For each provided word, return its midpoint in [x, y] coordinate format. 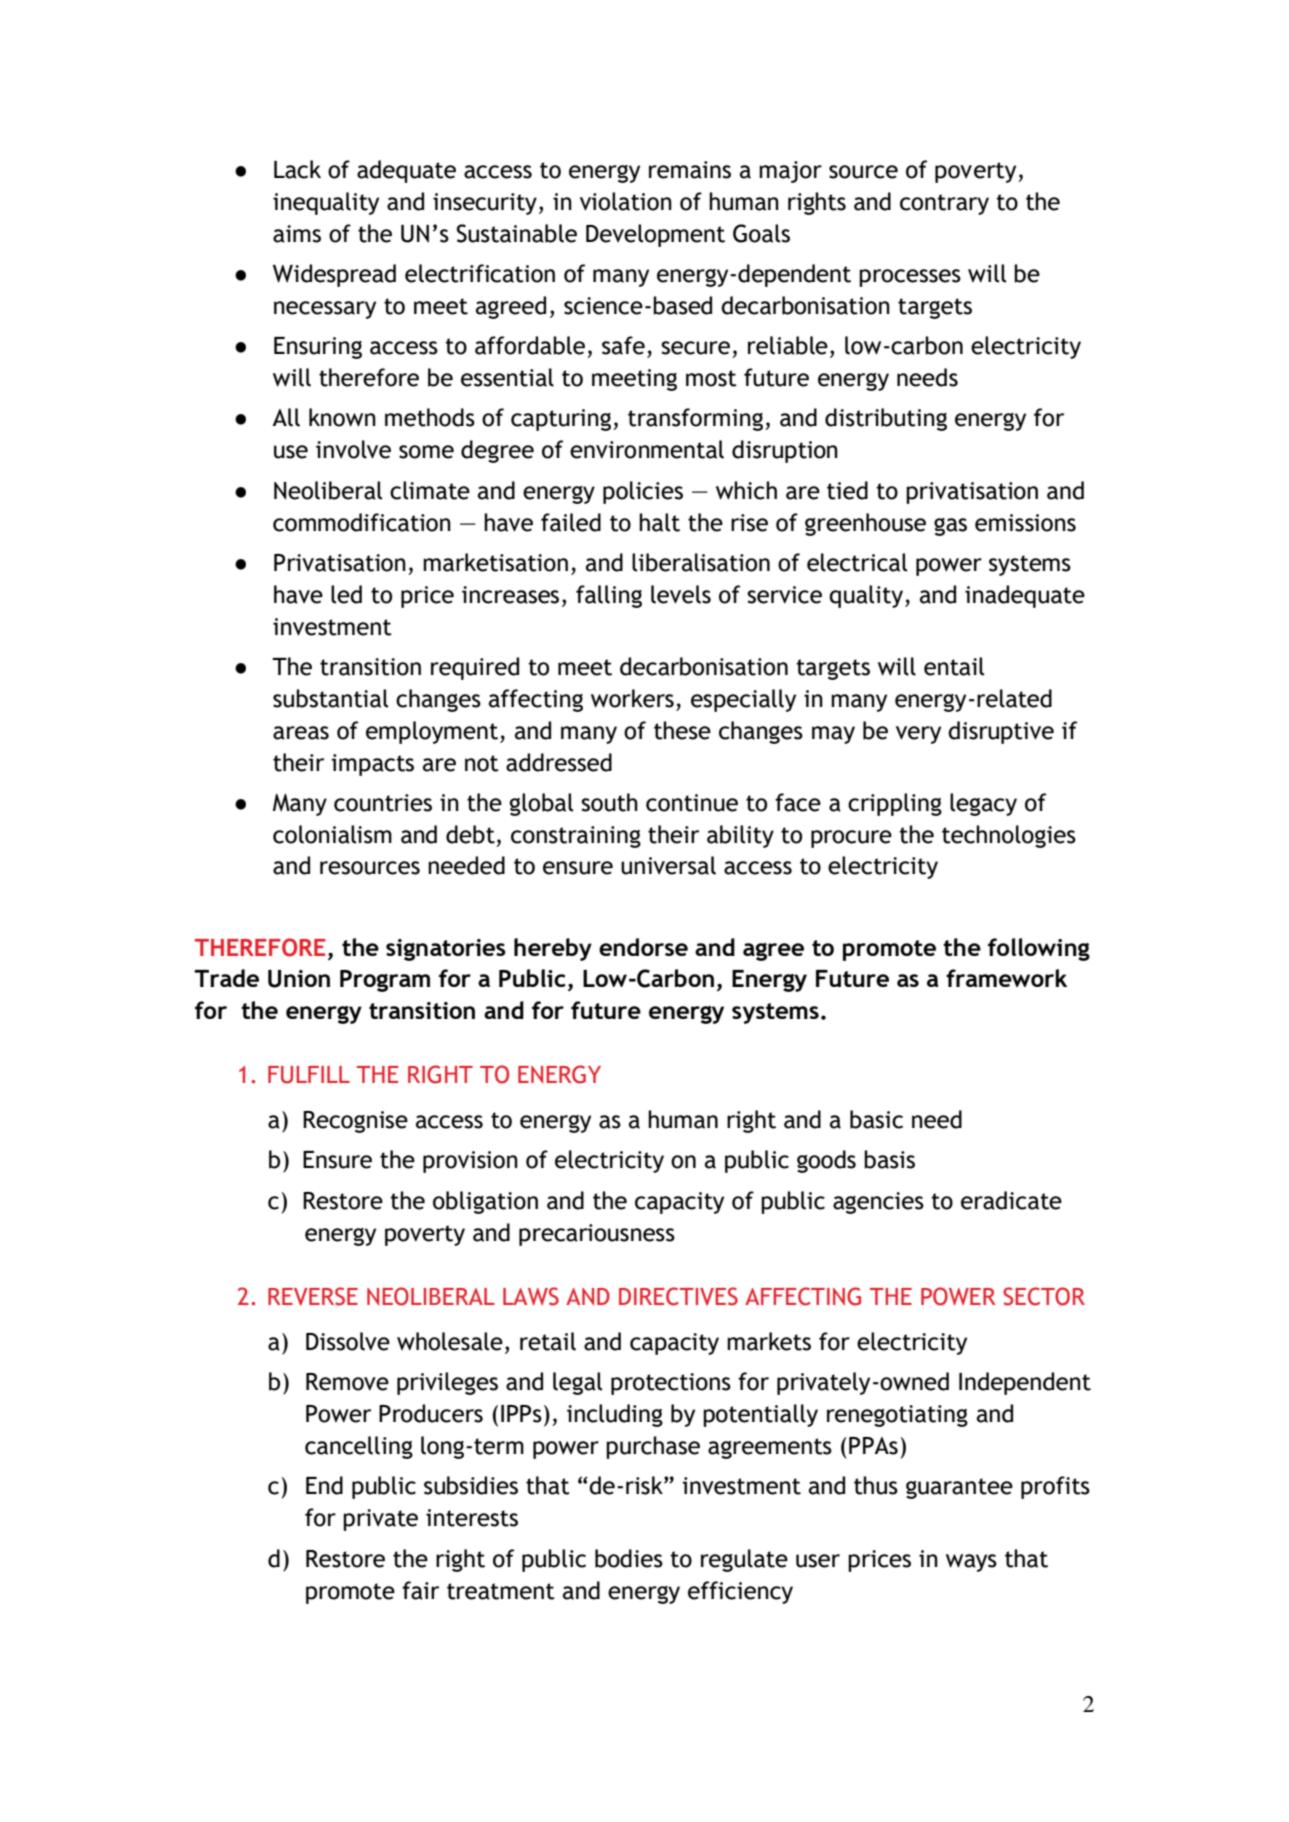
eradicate [1011, 1200]
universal [668, 865]
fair [420, 1590]
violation [626, 201]
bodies [629, 1558]
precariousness [597, 1235]
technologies [1009, 836]
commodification [362, 522]
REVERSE [313, 1296]
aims [297, 234]
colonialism [332, 834]
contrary [944, 204]
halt [659, 522]
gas [950, 527]
